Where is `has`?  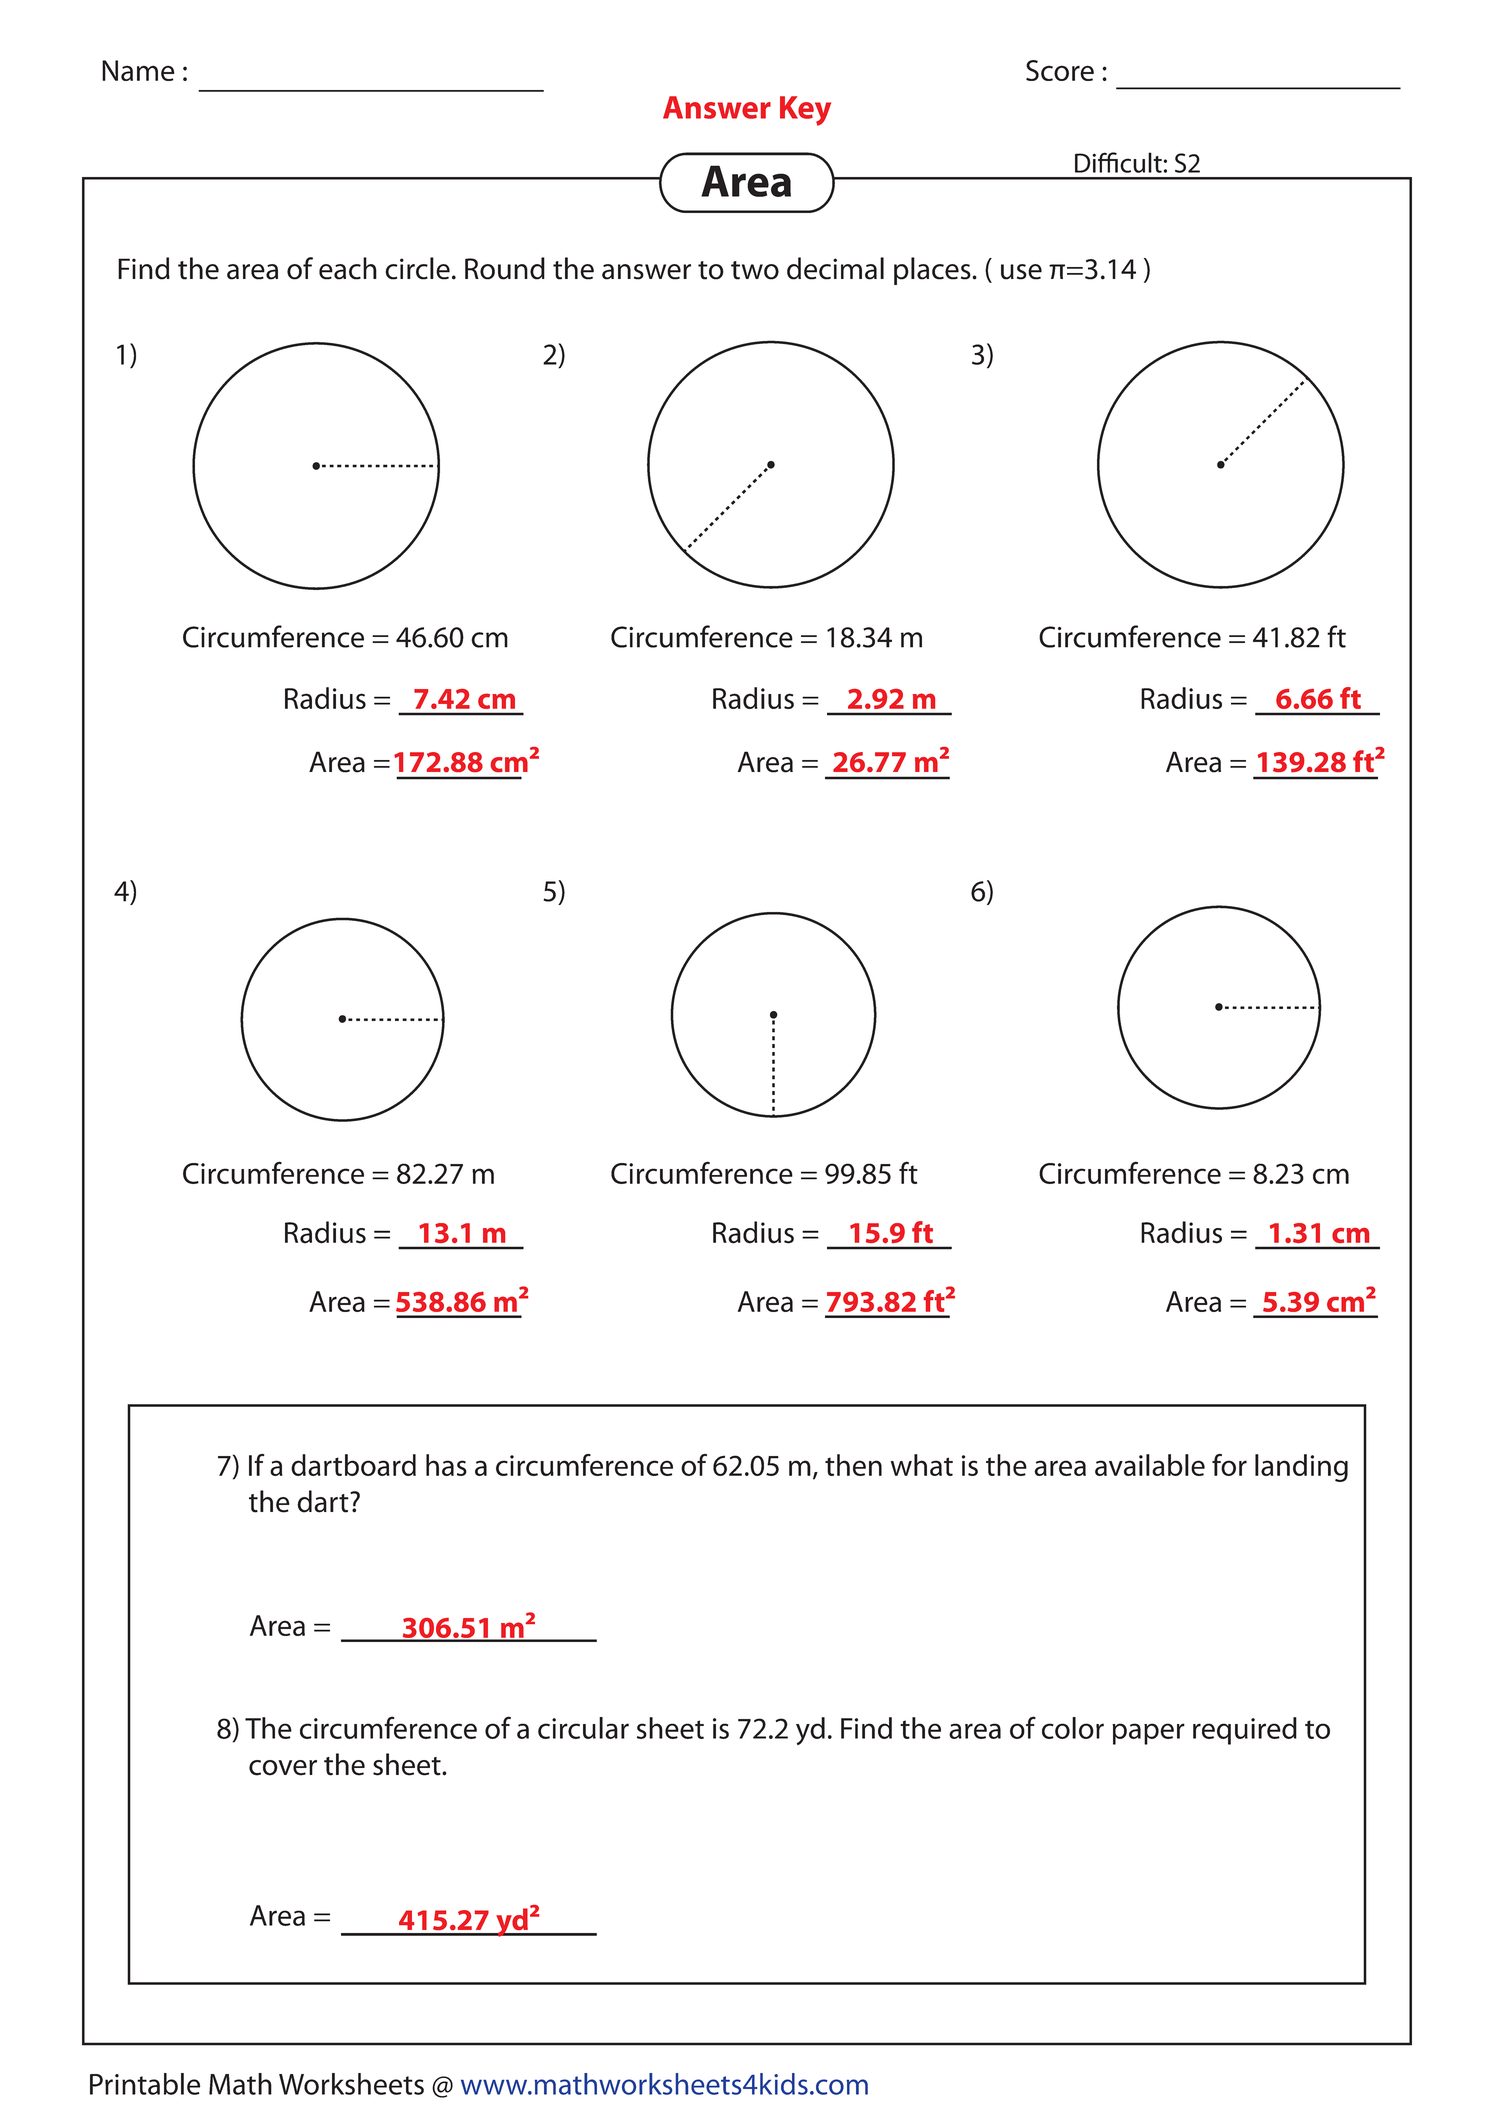 has is located at coordinates (446, 1465).
